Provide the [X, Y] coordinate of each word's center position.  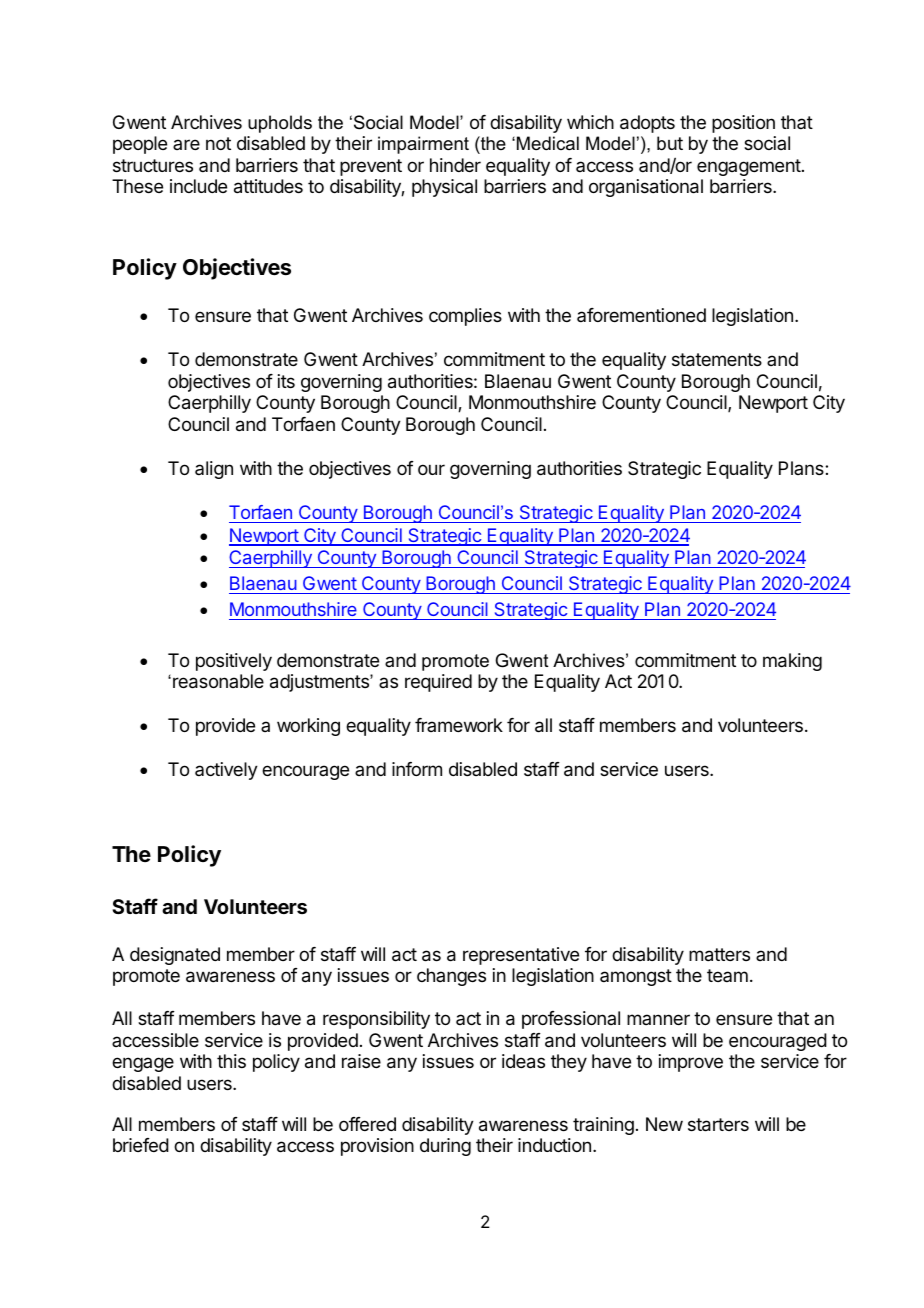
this [231, 1061]
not [218, 143]
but [670, 143]
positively [234, 662]
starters [718, 1125]
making [792, 662]
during [445, 1147]
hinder [455, 165]
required [438, 683]
